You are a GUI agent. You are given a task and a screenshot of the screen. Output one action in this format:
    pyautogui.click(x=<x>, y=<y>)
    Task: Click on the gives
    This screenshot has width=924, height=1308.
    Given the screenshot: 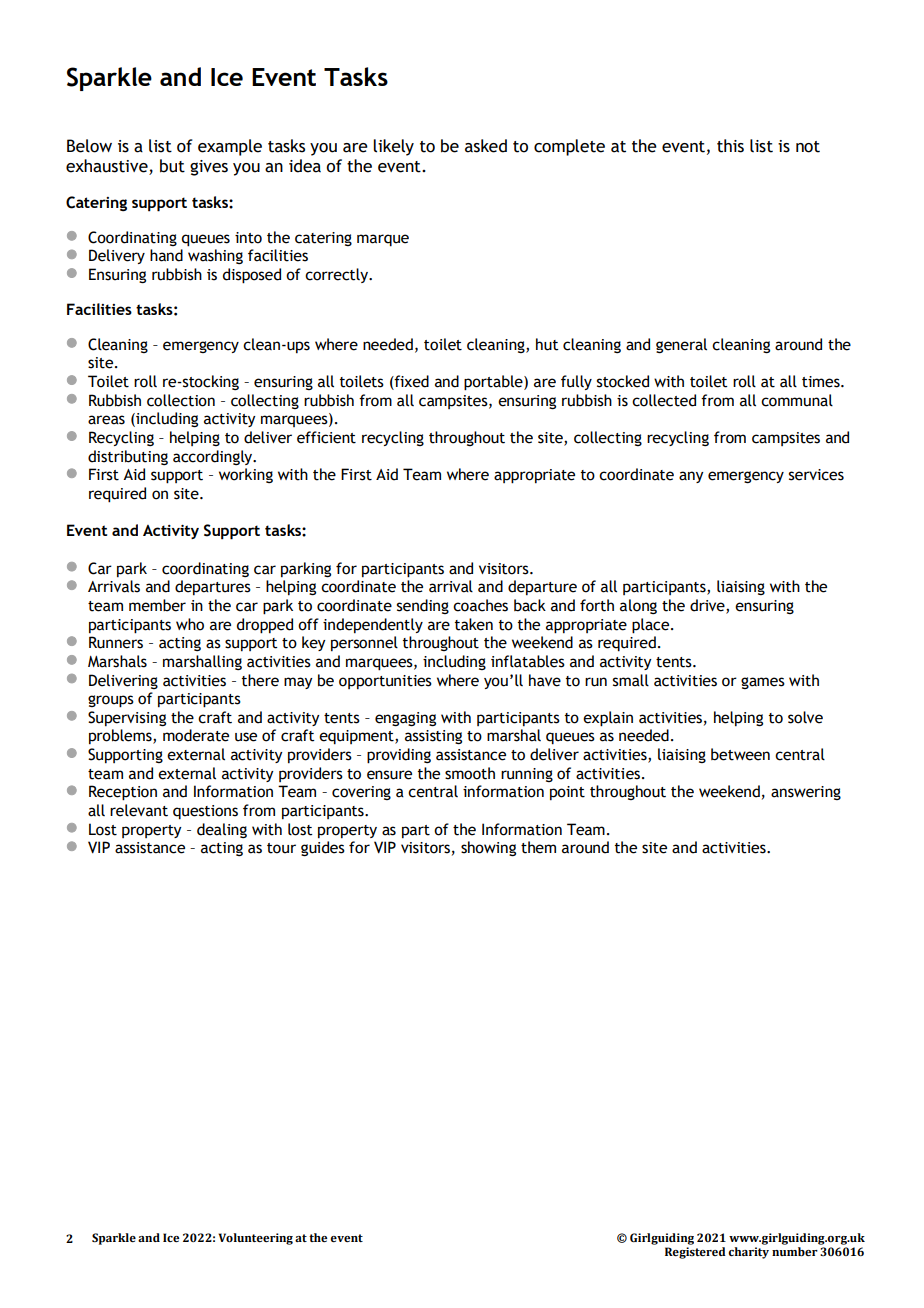 What is the action you would take?
    pyautogui.click(x=209, y=168)
